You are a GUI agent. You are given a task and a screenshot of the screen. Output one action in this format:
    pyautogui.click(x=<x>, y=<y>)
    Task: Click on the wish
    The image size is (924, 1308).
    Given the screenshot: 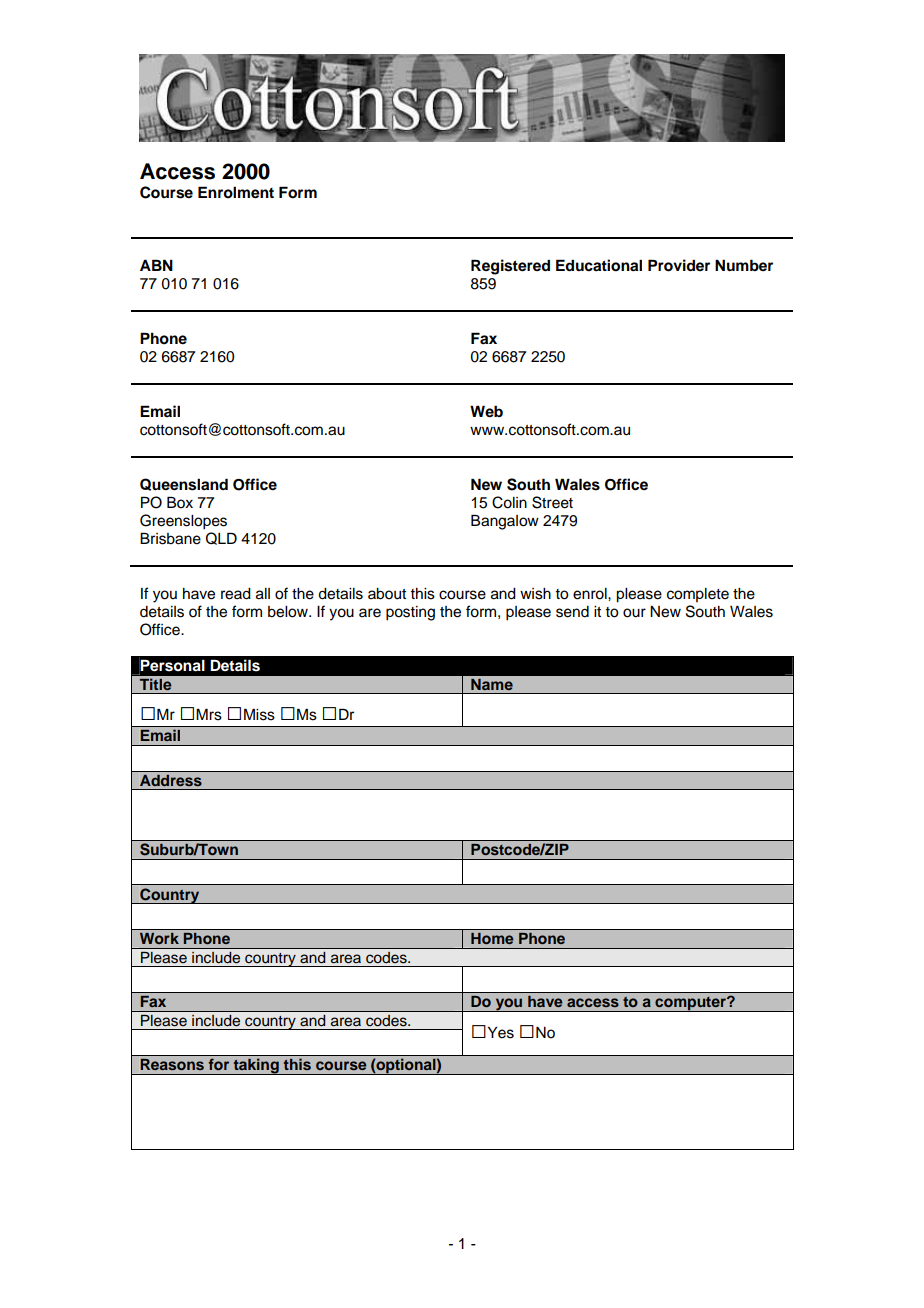 What is the action you would take?
    pyautogui.click(x=535, y=594)
